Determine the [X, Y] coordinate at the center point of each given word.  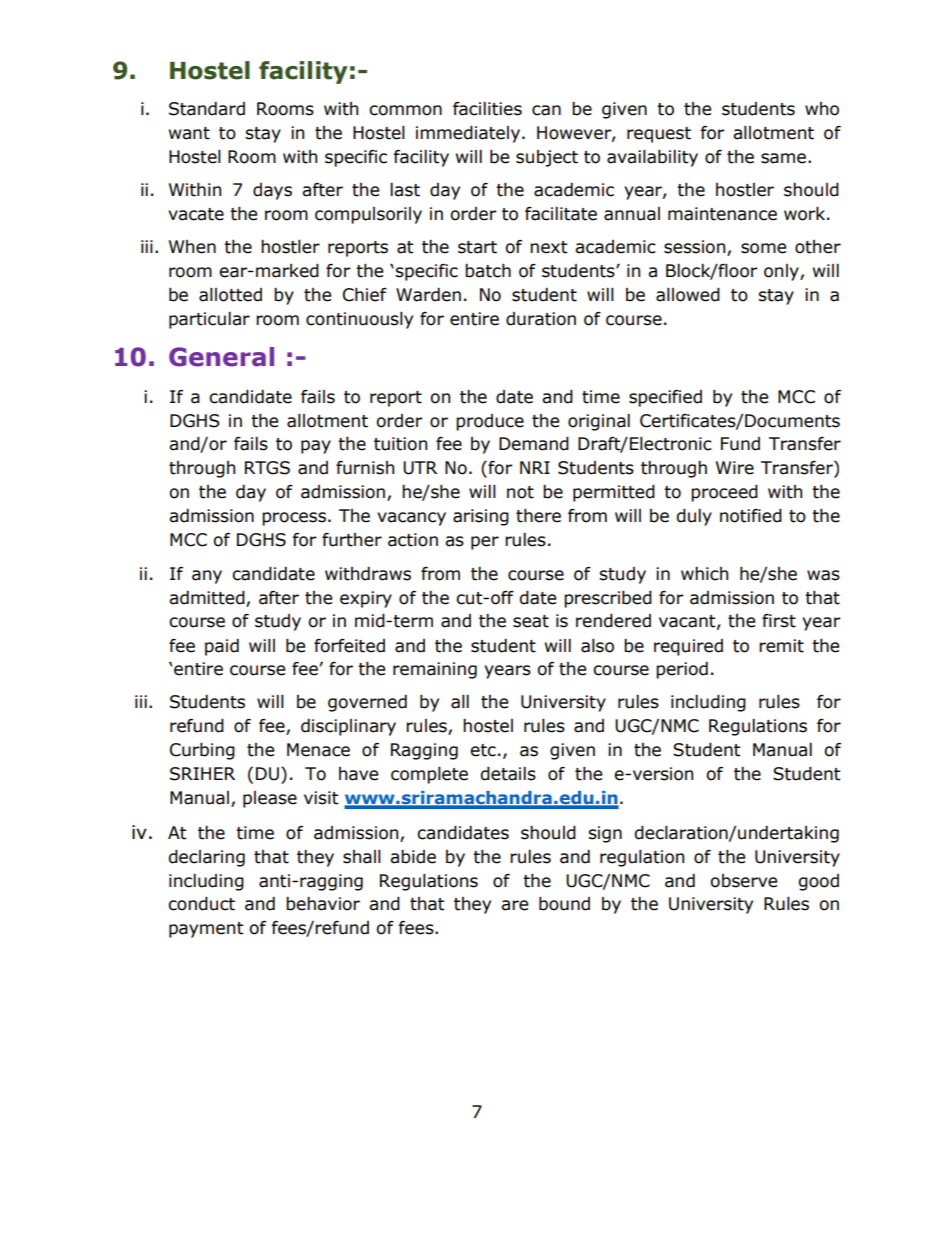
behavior [323, 904]
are [514, 905]
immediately [468, 134]
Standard [207, 109]
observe [743, 881]
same [783, 158]
